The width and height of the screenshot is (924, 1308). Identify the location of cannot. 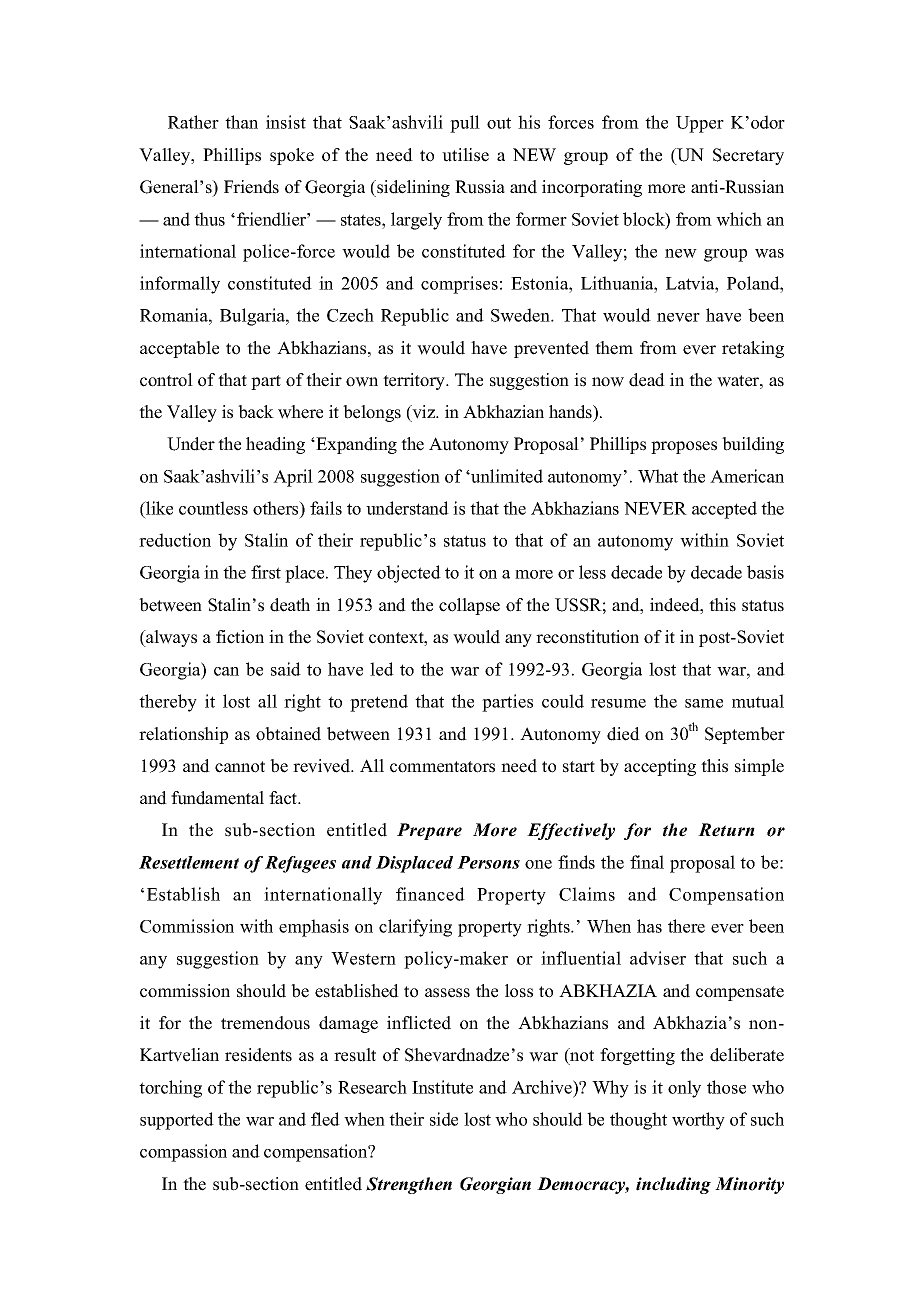
(240, 767).
